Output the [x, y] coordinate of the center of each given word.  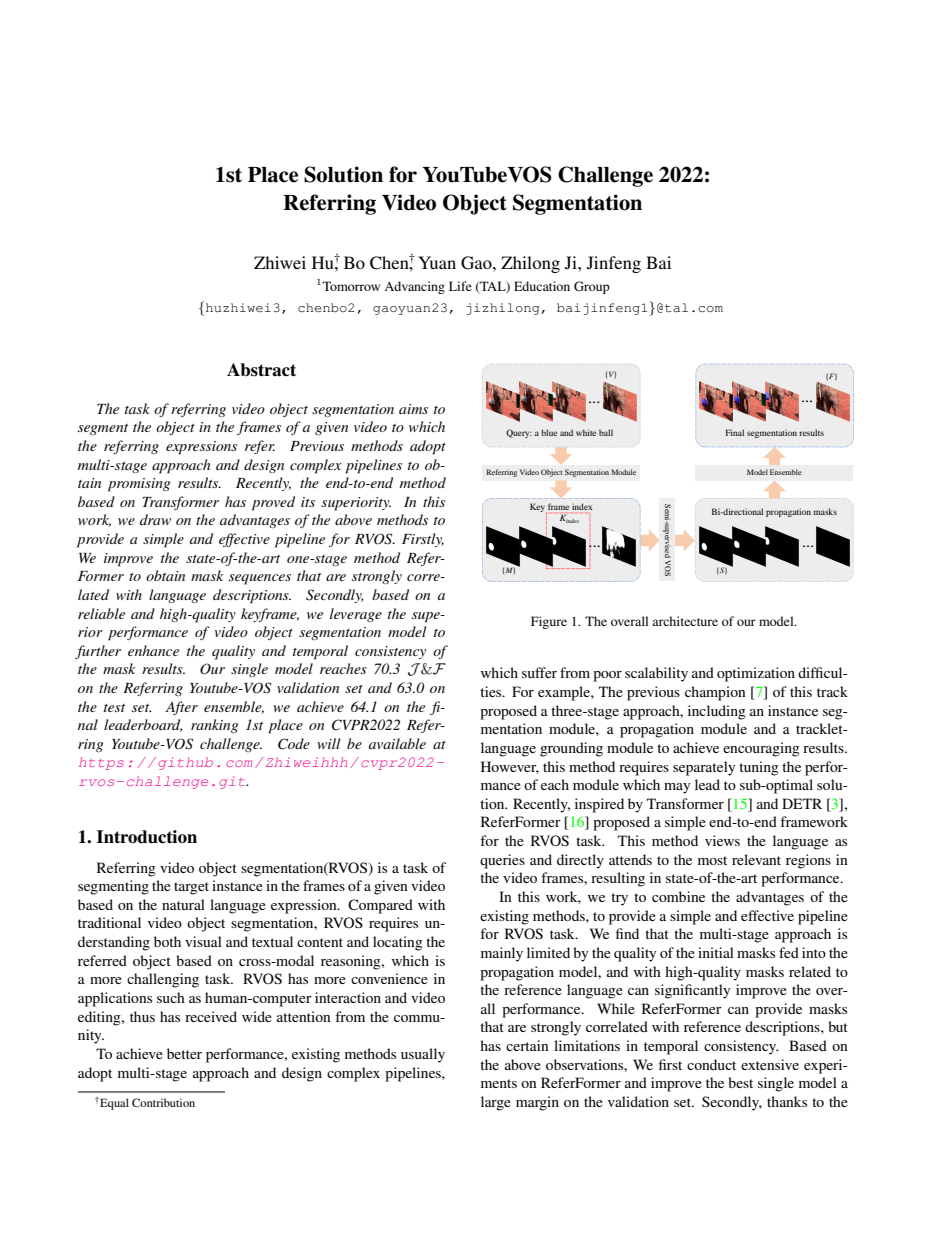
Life [460, 286]
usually [423, 1055]
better [184, 1053]
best [740, 1082]
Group [592, 287]
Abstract [261, 370]
